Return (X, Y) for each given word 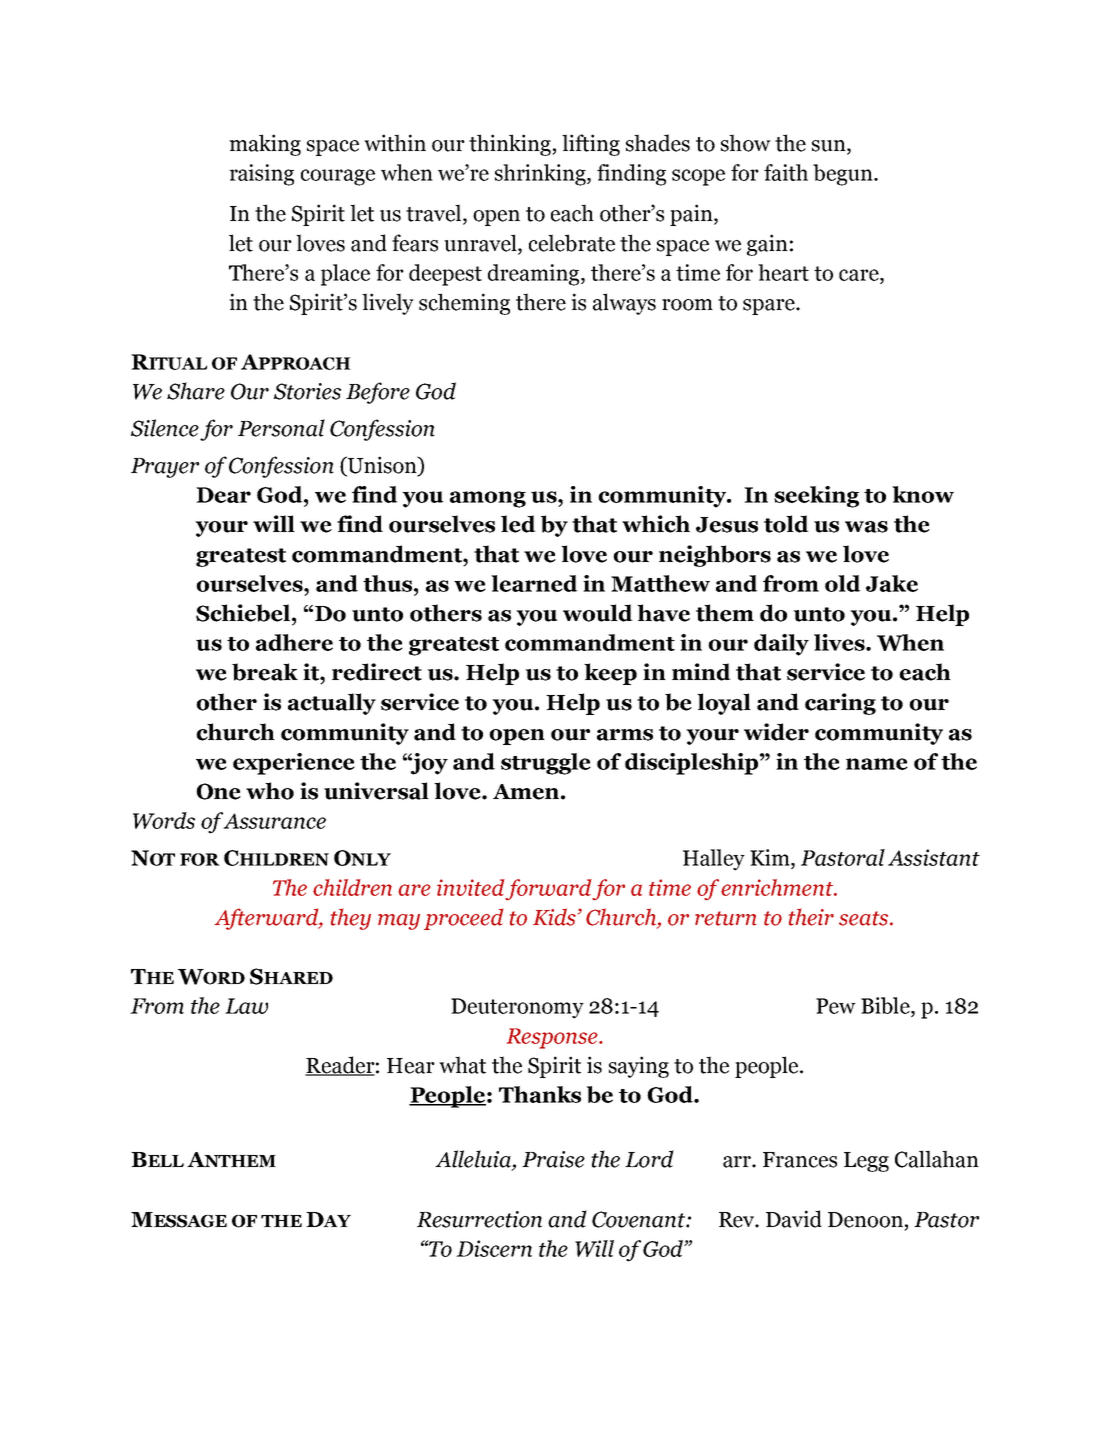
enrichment (778, 887)
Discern (494, 1248)
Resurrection (479, 1219)
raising (261, 175)
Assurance (273, 820)
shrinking (541, 175)
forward (549, 889)
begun (844, 175)
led (518, 524)
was (866, 527)
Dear (223, 495)
